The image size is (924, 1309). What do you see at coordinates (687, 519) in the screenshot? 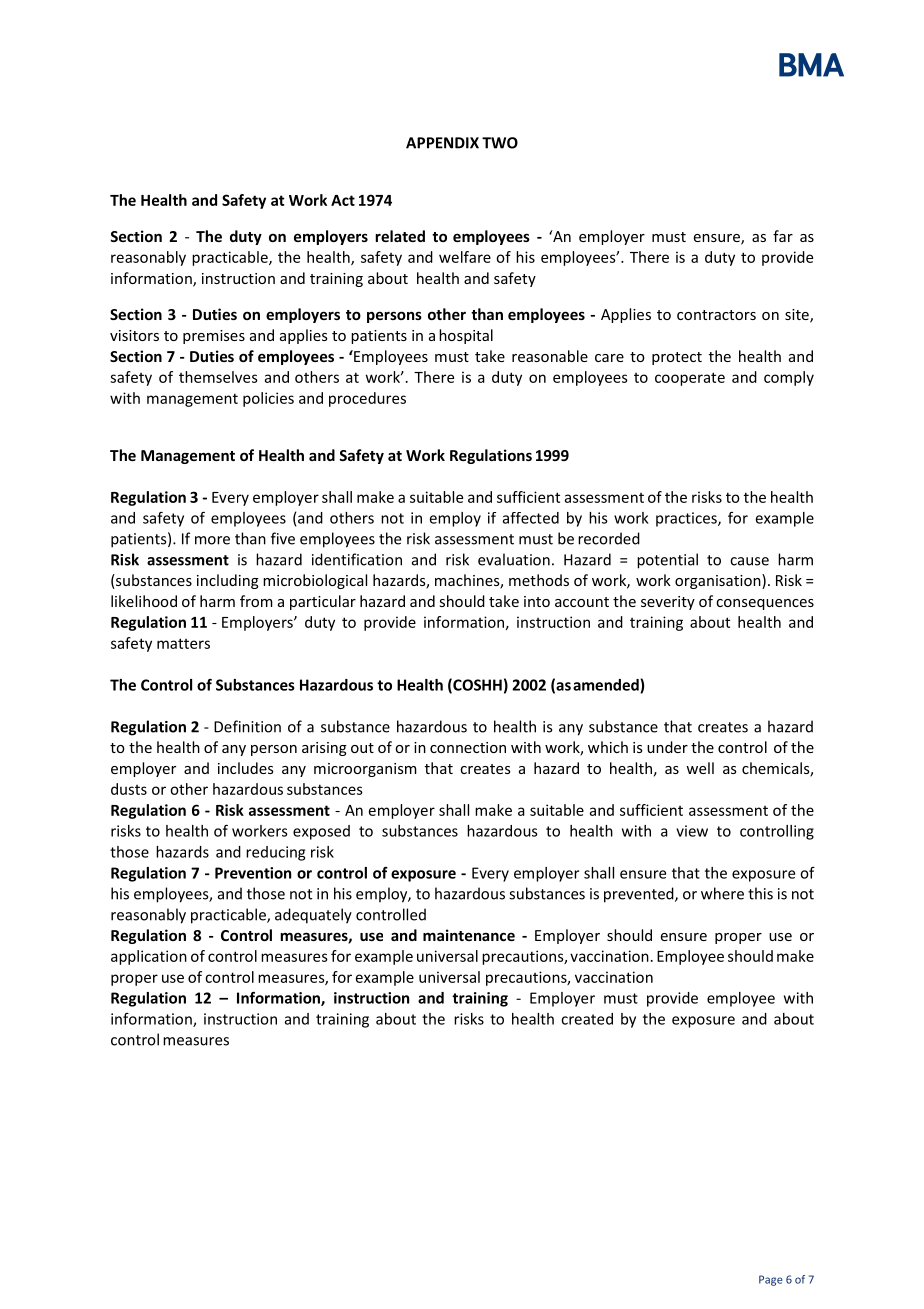
I see `practices` at bounding box center [687, 519].
